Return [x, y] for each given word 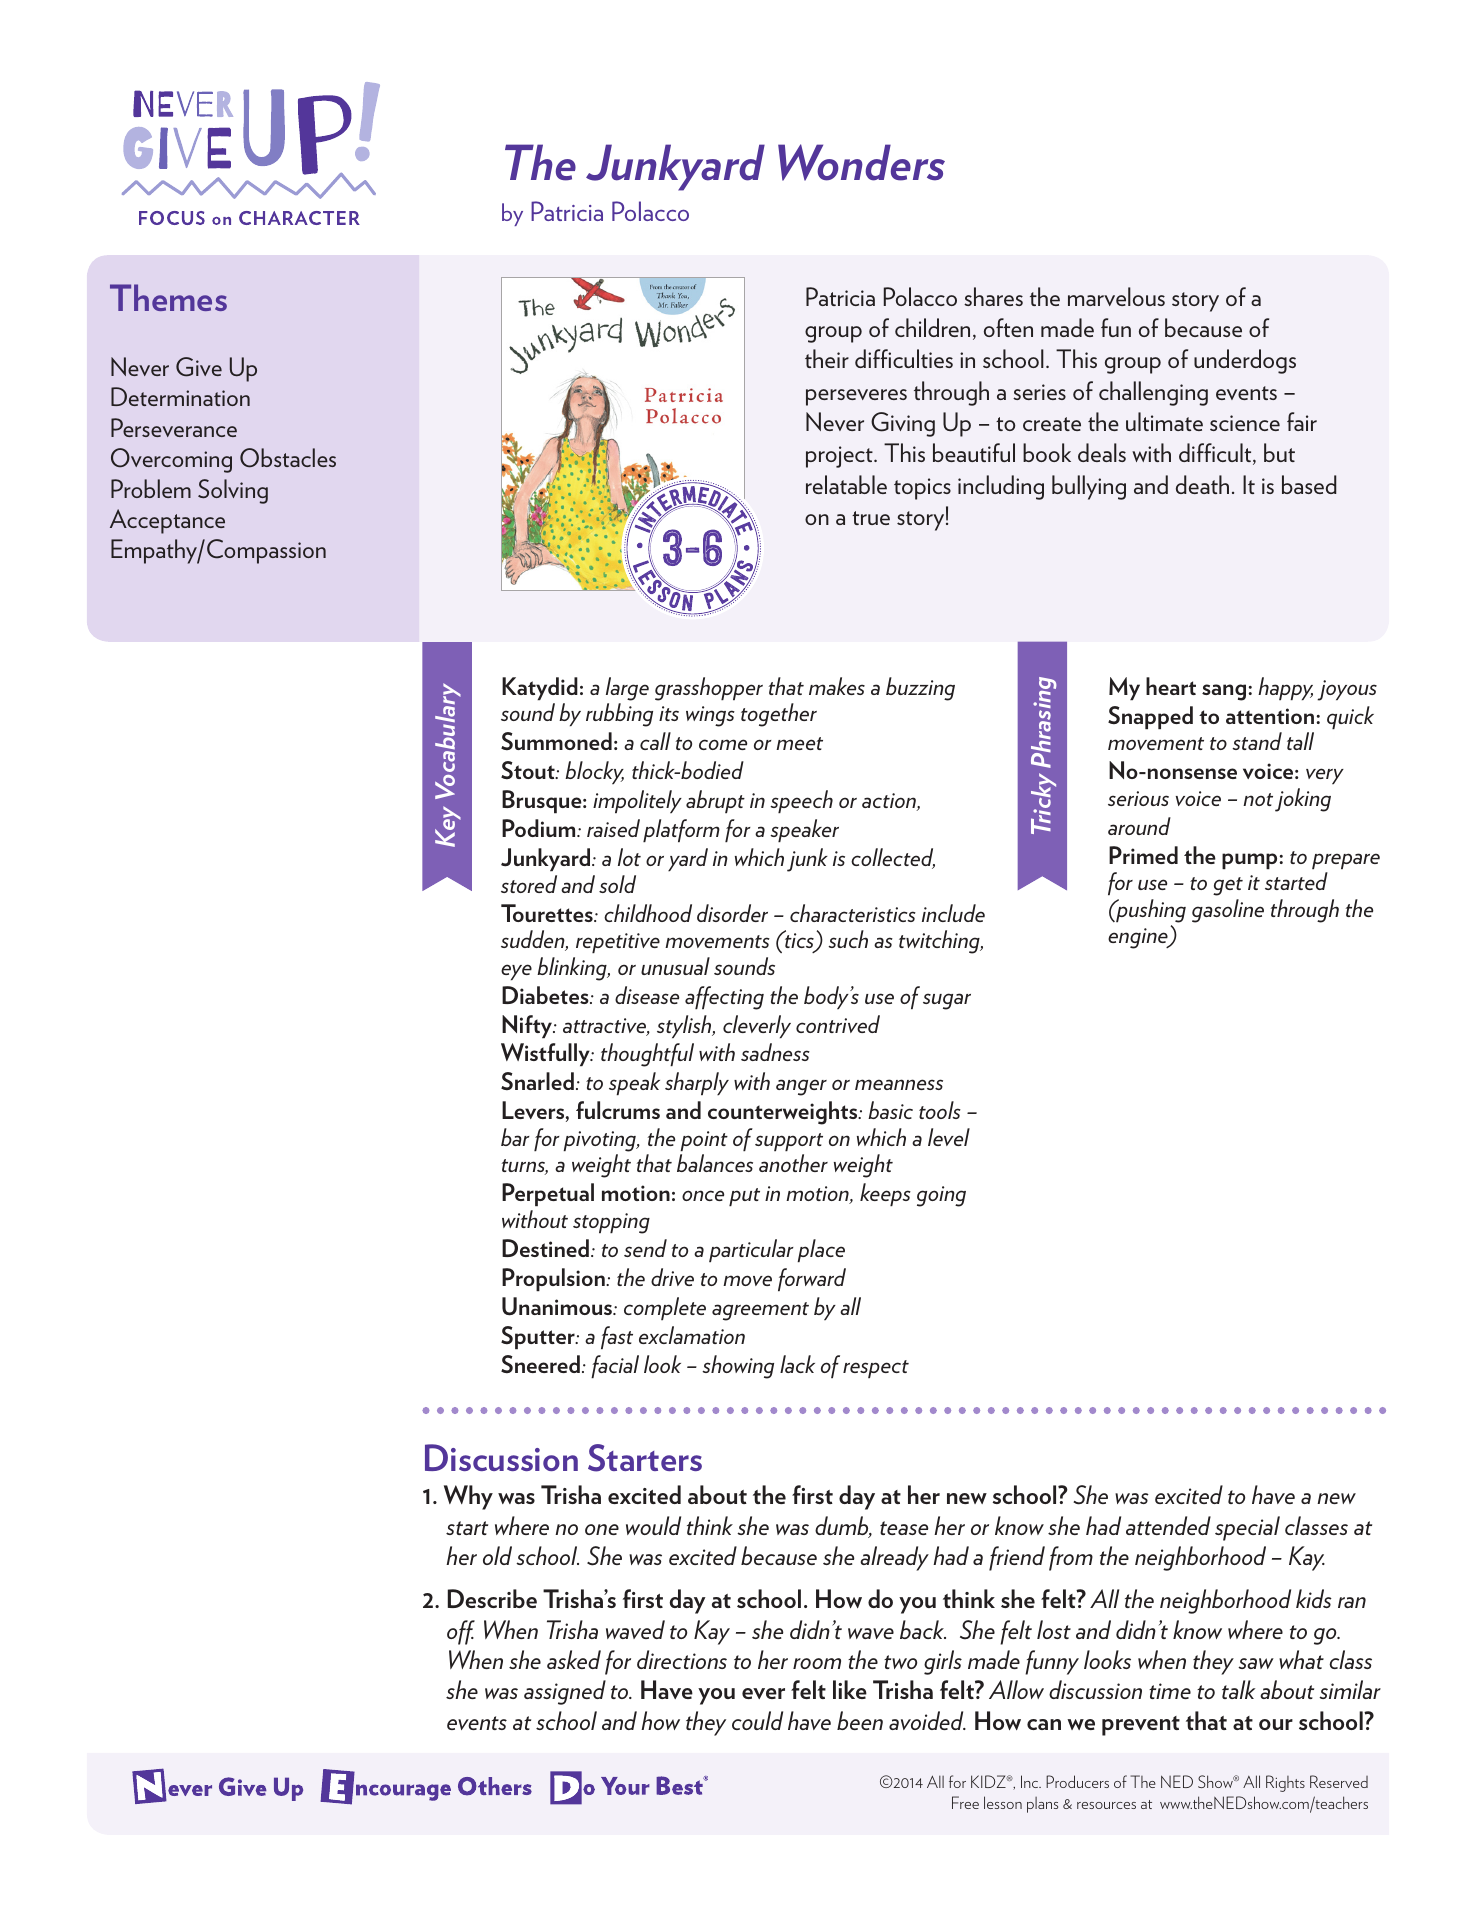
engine [1139, 938]
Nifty [528, 1026]
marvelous [1116, 296]
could [757, 1720]
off [461, 1632]
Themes [168, 297]
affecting [724, 998]
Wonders [861, 162]
